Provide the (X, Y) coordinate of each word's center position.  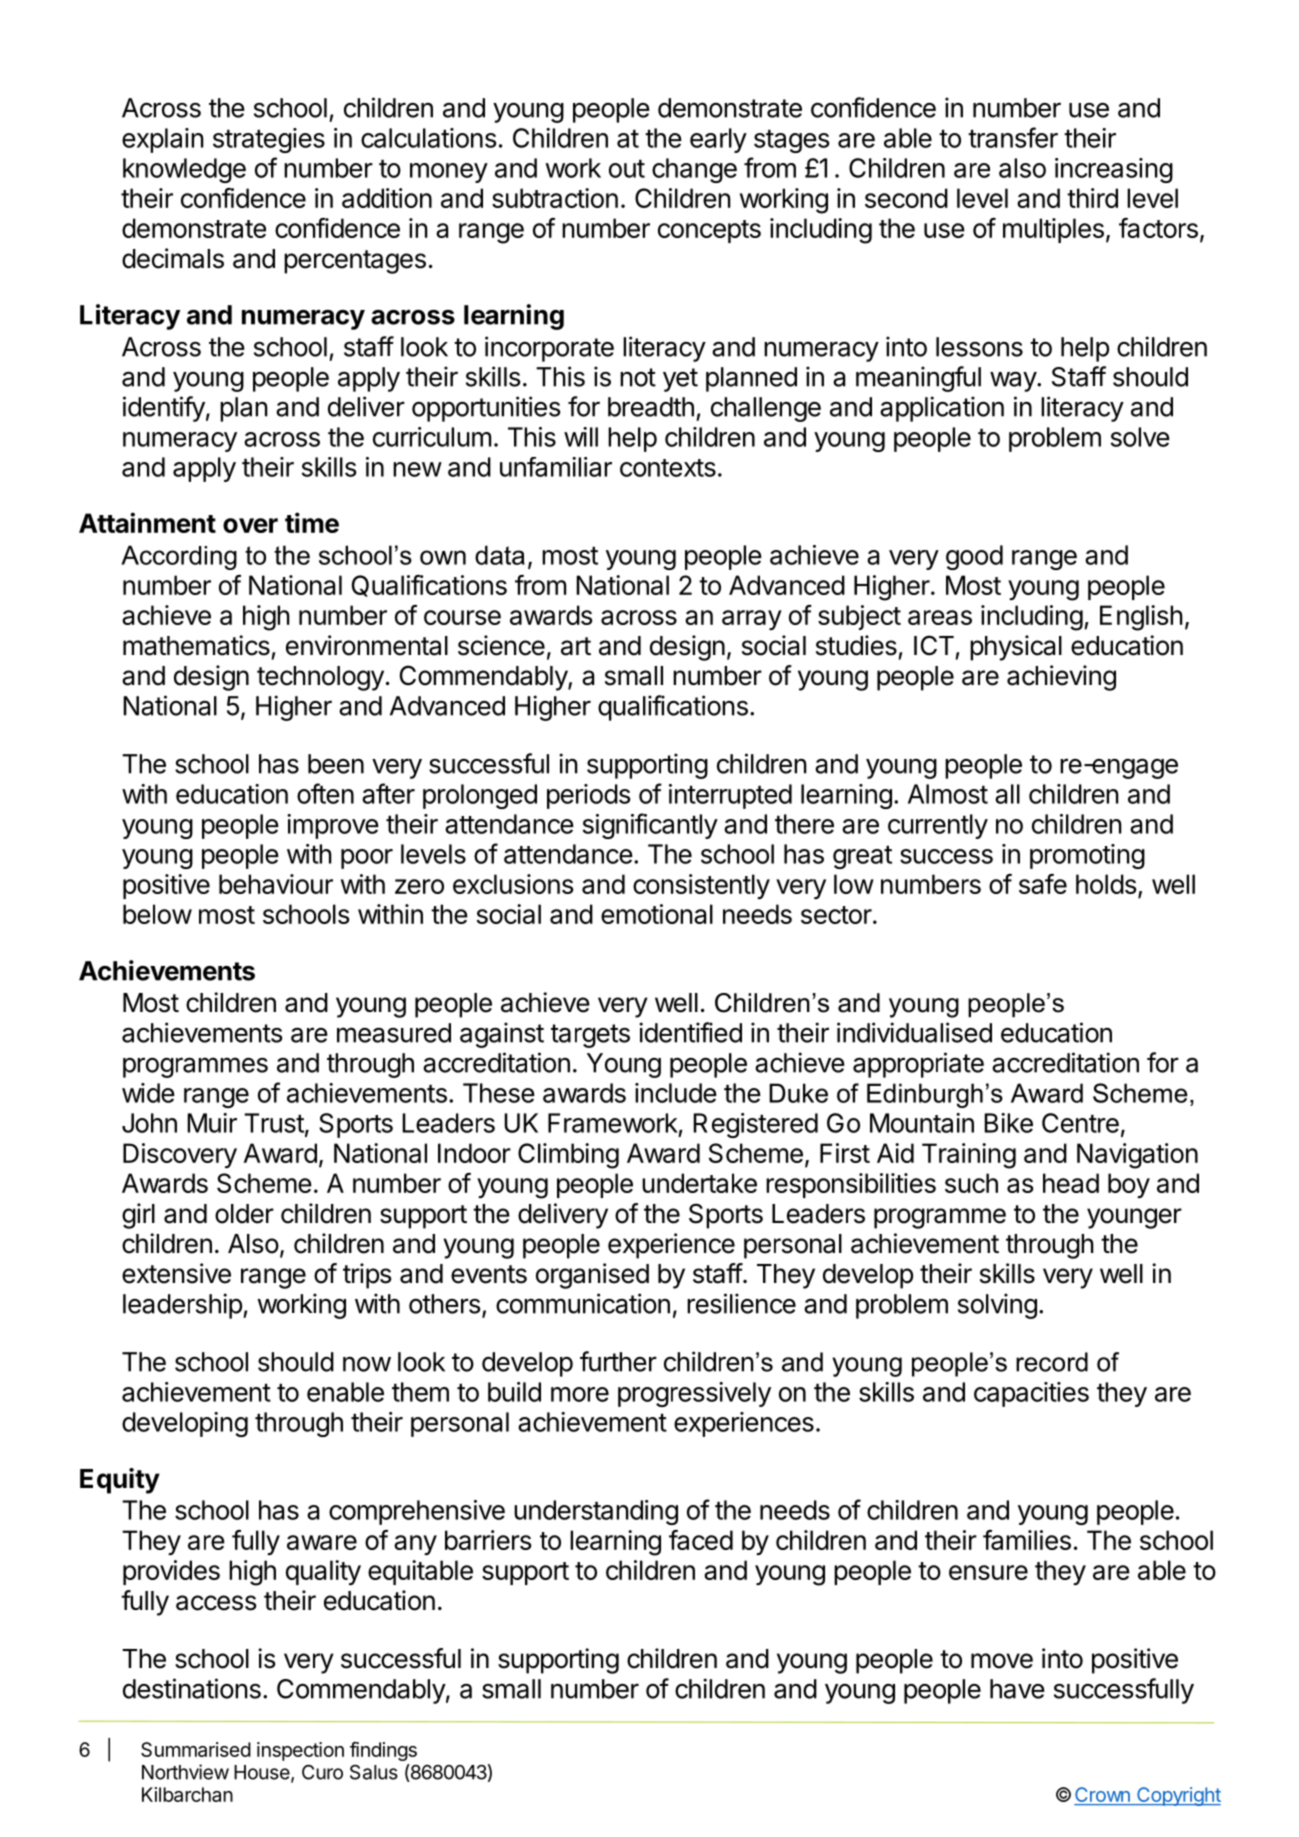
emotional (657, 914)
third (1092, 198)
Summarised (196, 1749)
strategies (269, 140)
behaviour (276, 884)
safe (1043, 884)
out (627, 168)
